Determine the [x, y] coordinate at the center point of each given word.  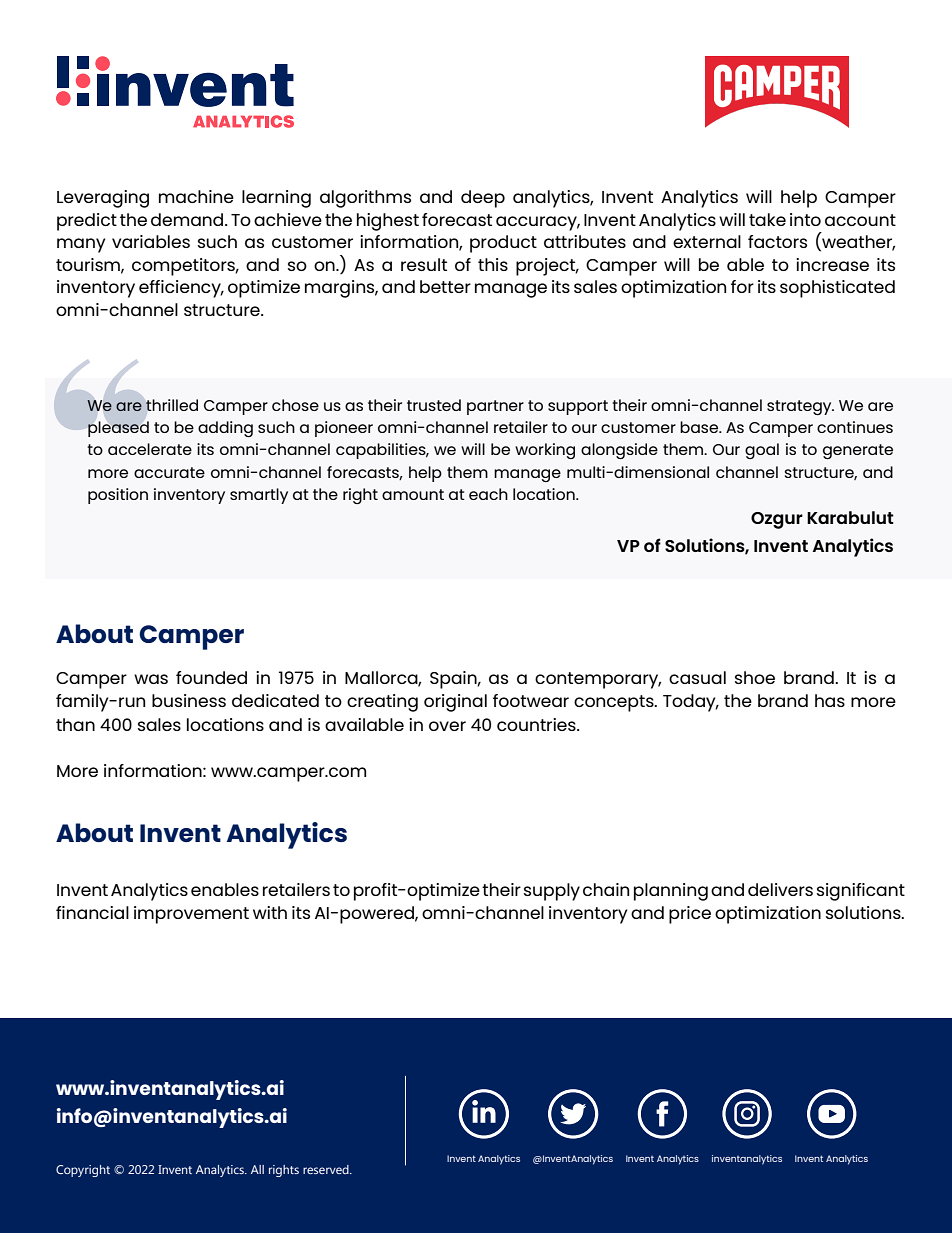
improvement [191, 915]
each [488, 494]
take [767, 219]
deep [483, 199]
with [270, 912]
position [118, 496]
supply [552, 892]
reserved [327, 1169]
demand [188, 219]
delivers [780, 889]
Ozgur [777, 520]
